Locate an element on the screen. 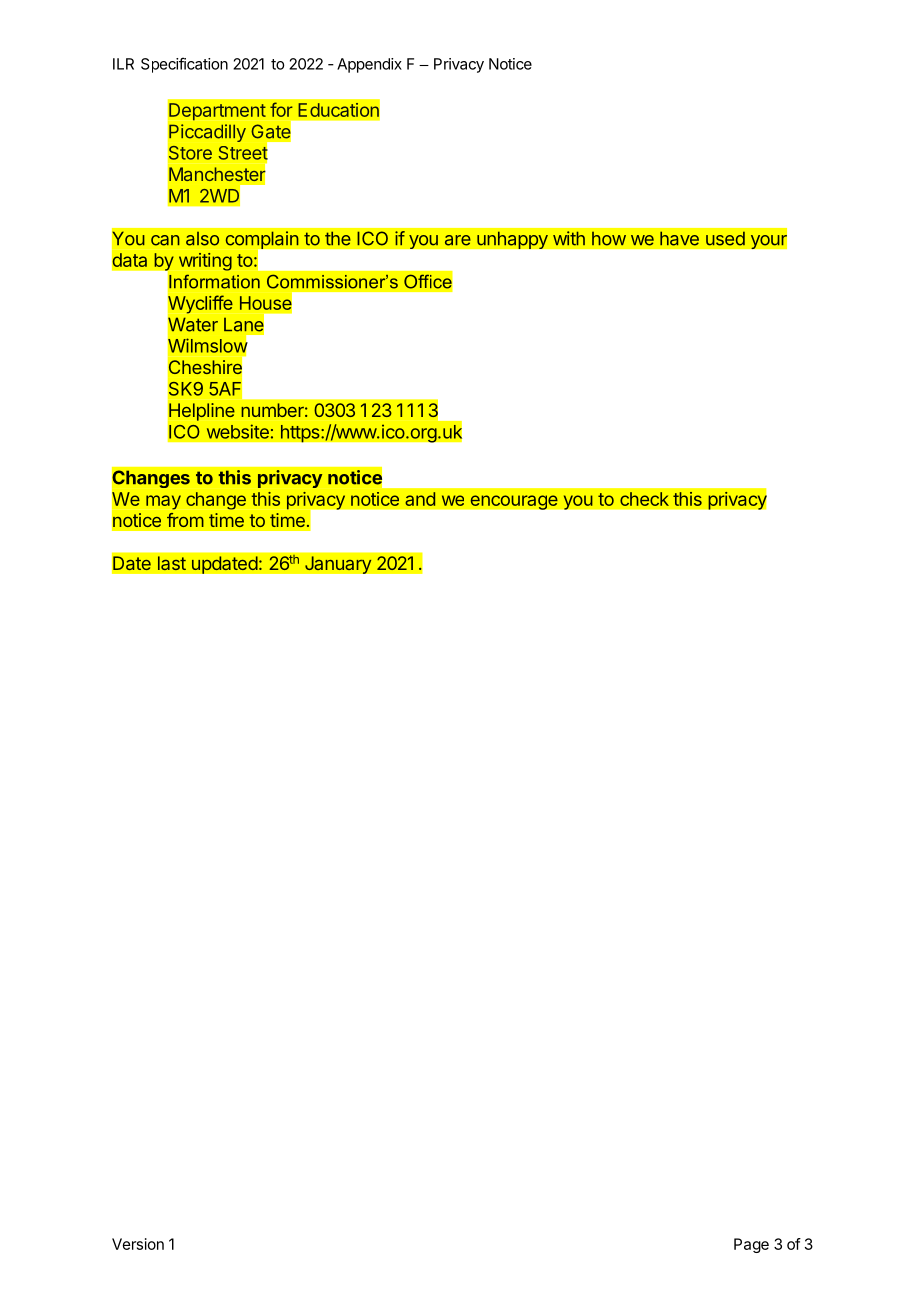  have is located at coordinates (679, 238).
